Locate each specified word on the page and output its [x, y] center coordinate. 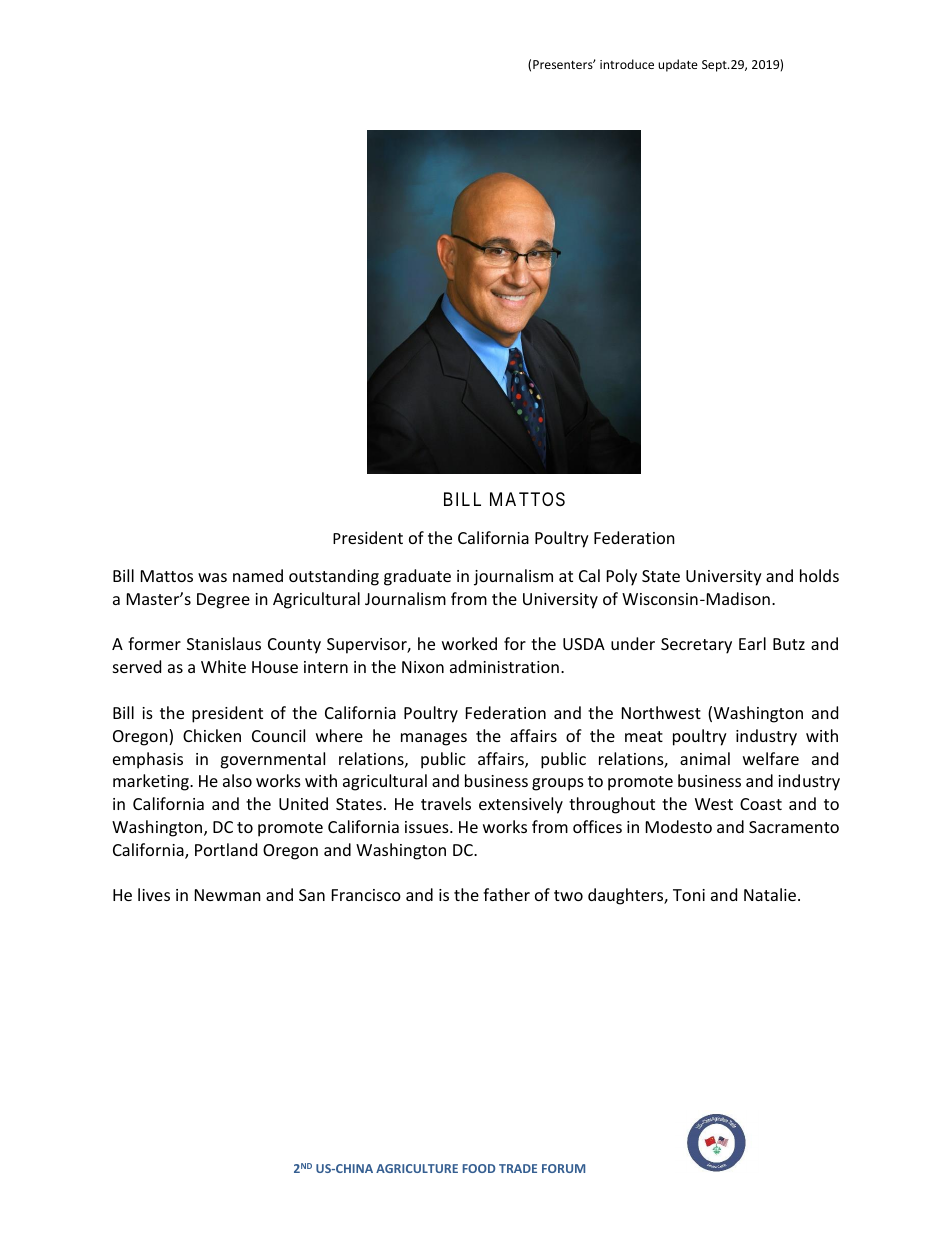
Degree [223, 601]
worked [469, 643]
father [506, 894]
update [678, 65]
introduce [627, 64]
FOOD [479, 1168]
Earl [752, 643]
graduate [417, 577]
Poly [622, 577]
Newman [228, 895]
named [258, 575]
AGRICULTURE [417, 1168]
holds [819, 575]
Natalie [770, 894]
